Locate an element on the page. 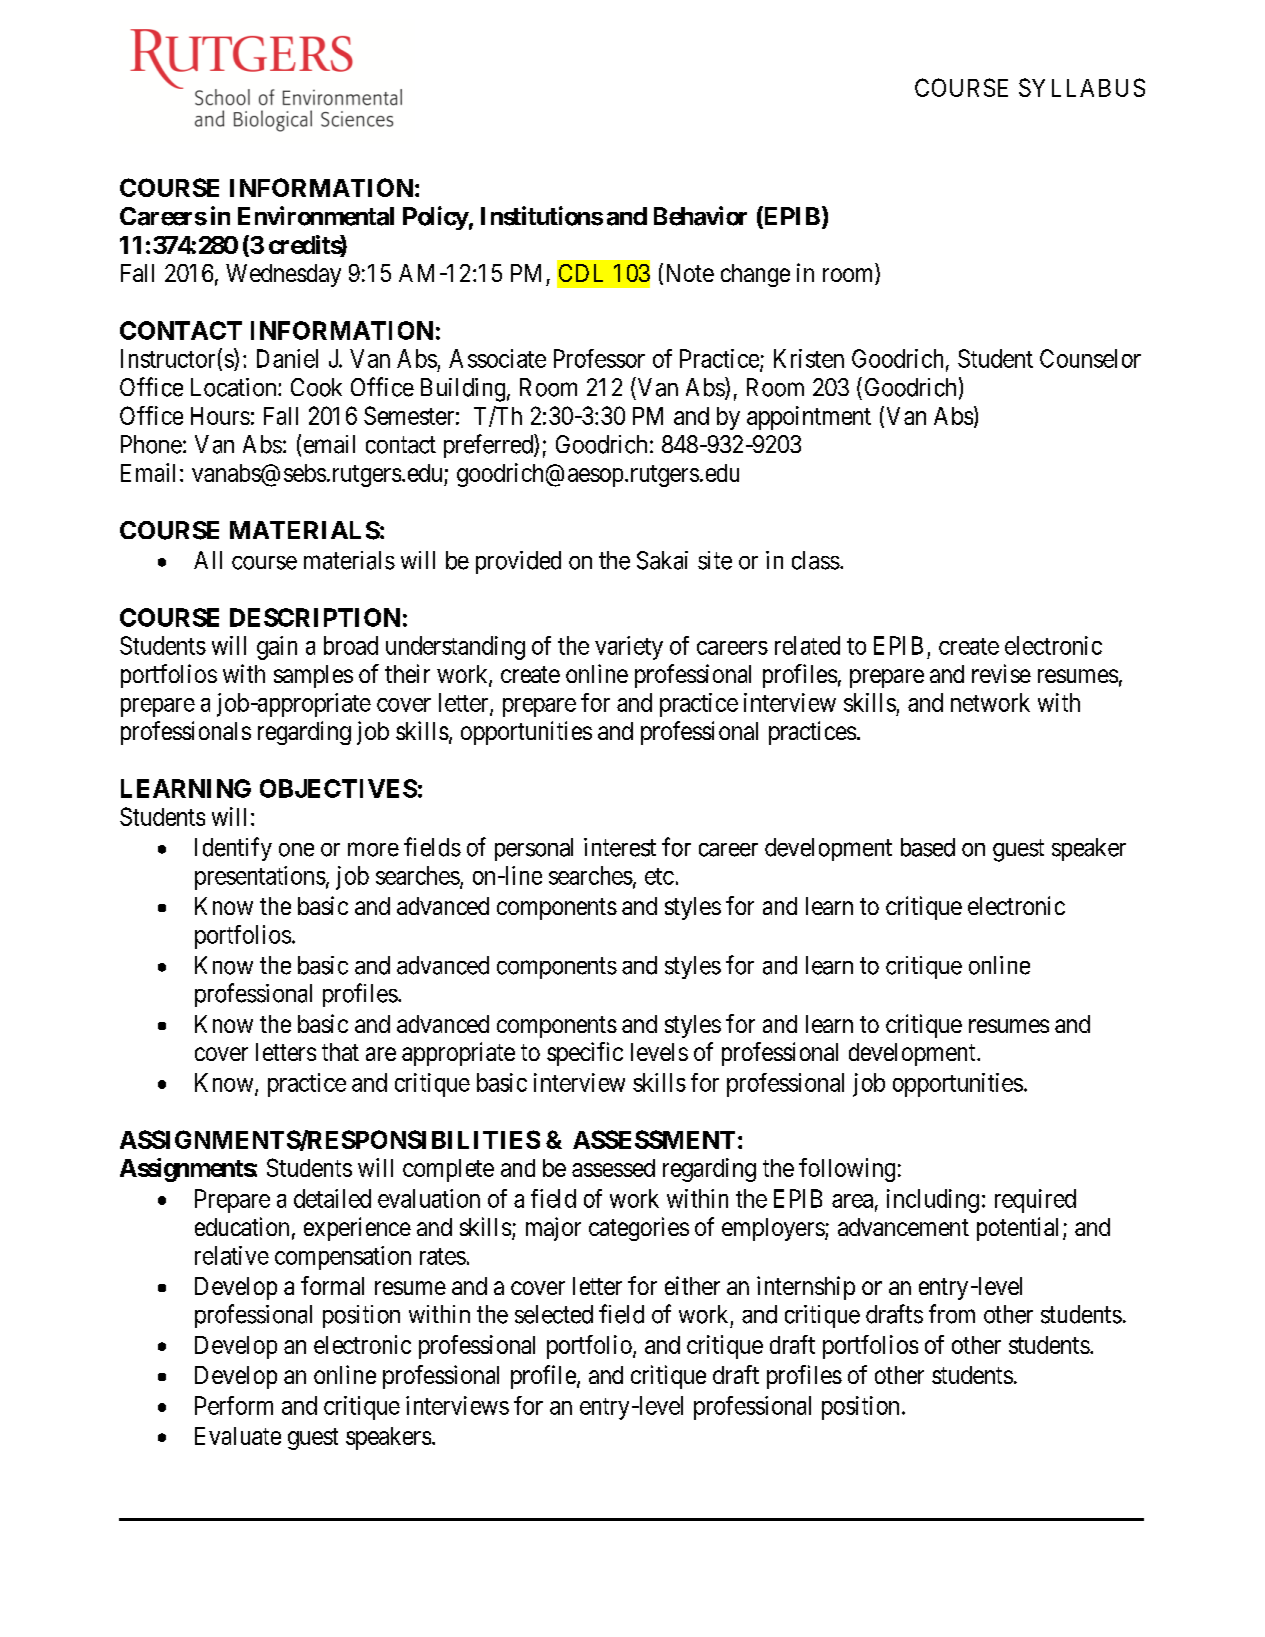 Image resolution: width=1265 pixels, height=1637 pixels. Behavior is located at coordinates (700, 216).
